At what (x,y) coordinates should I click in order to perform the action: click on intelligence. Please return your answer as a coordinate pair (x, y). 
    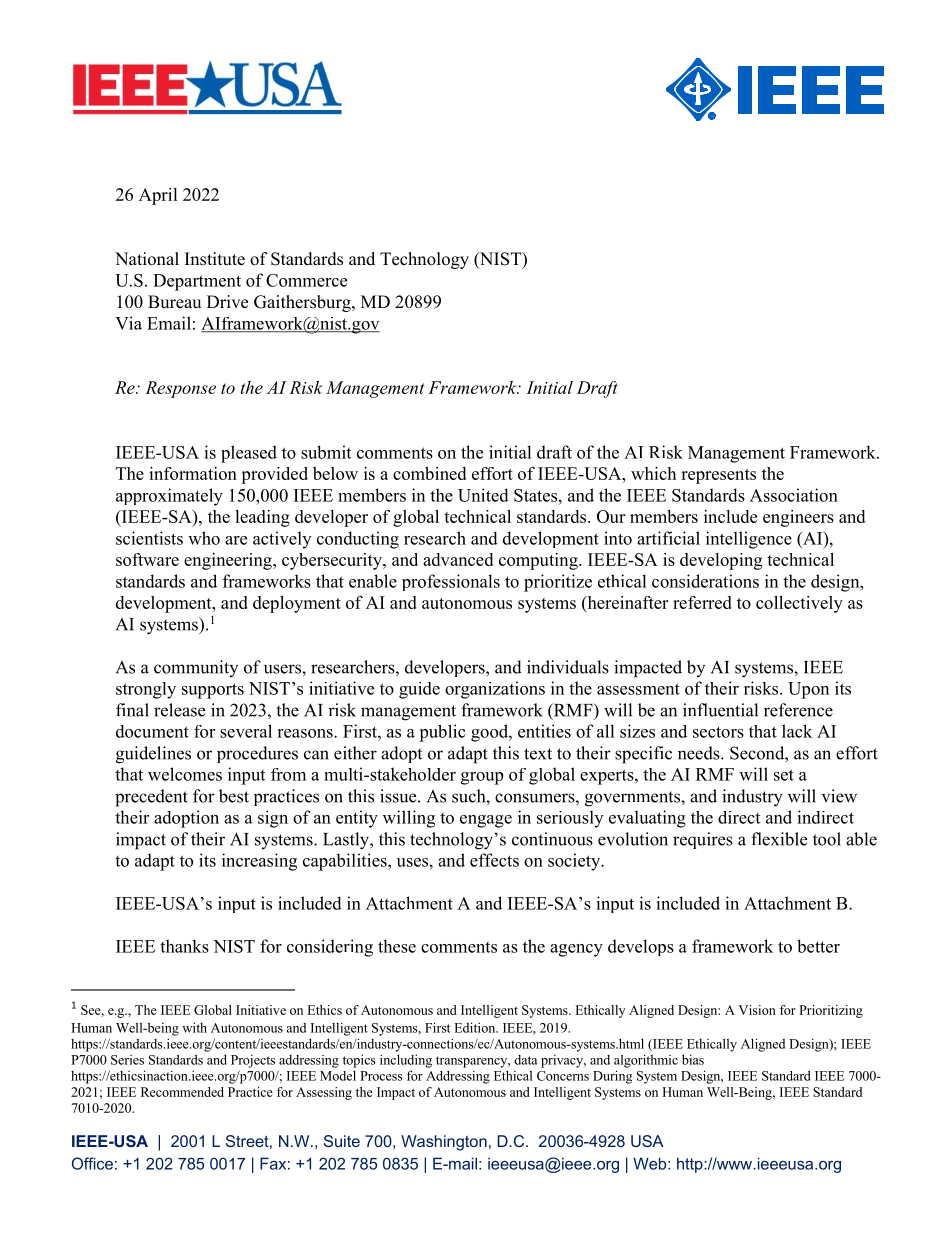
    Looking at the image, I should click on (749, 540).
